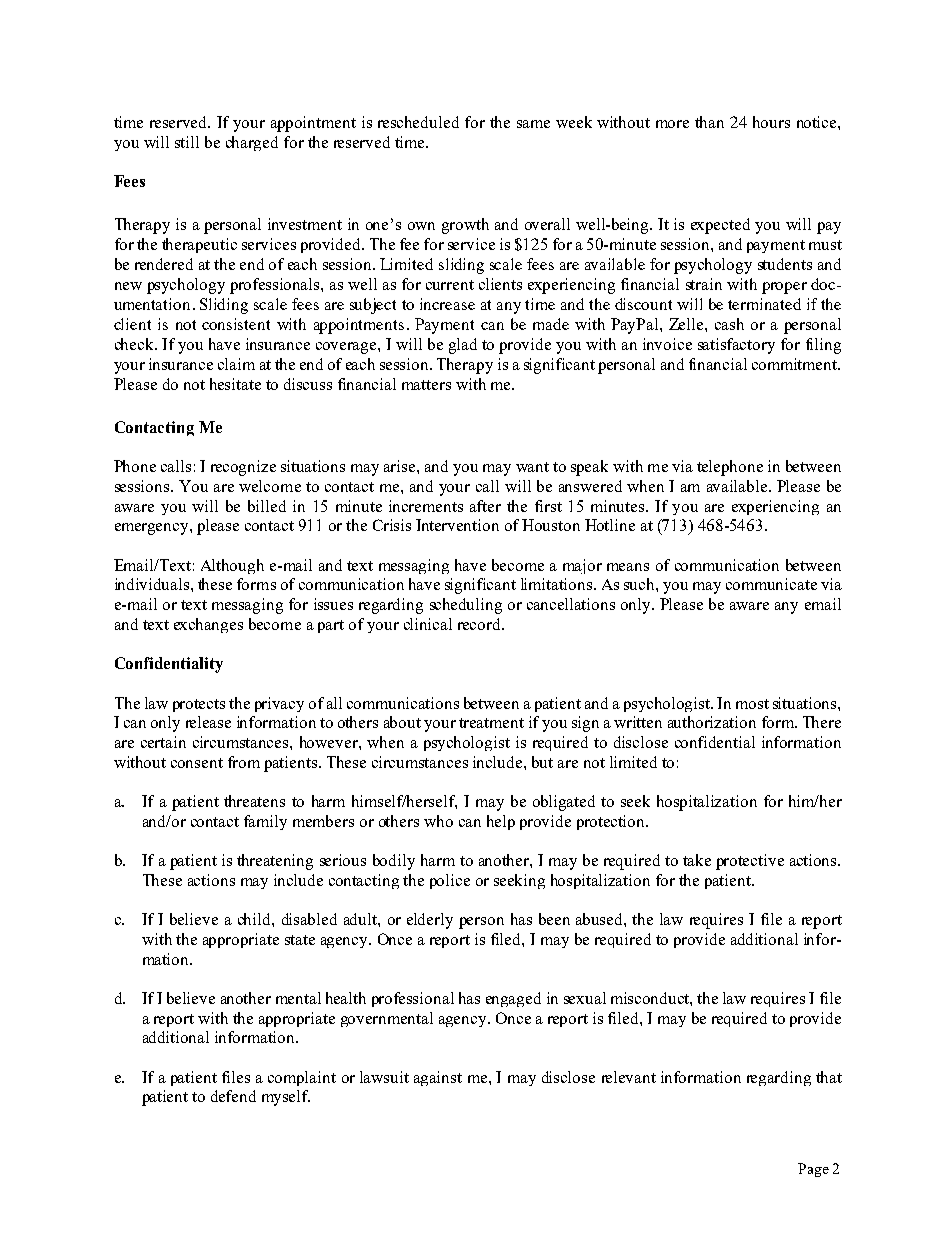 This screenshot has width=952, height=1233. I want to click on communicate, so click(771, 584).
